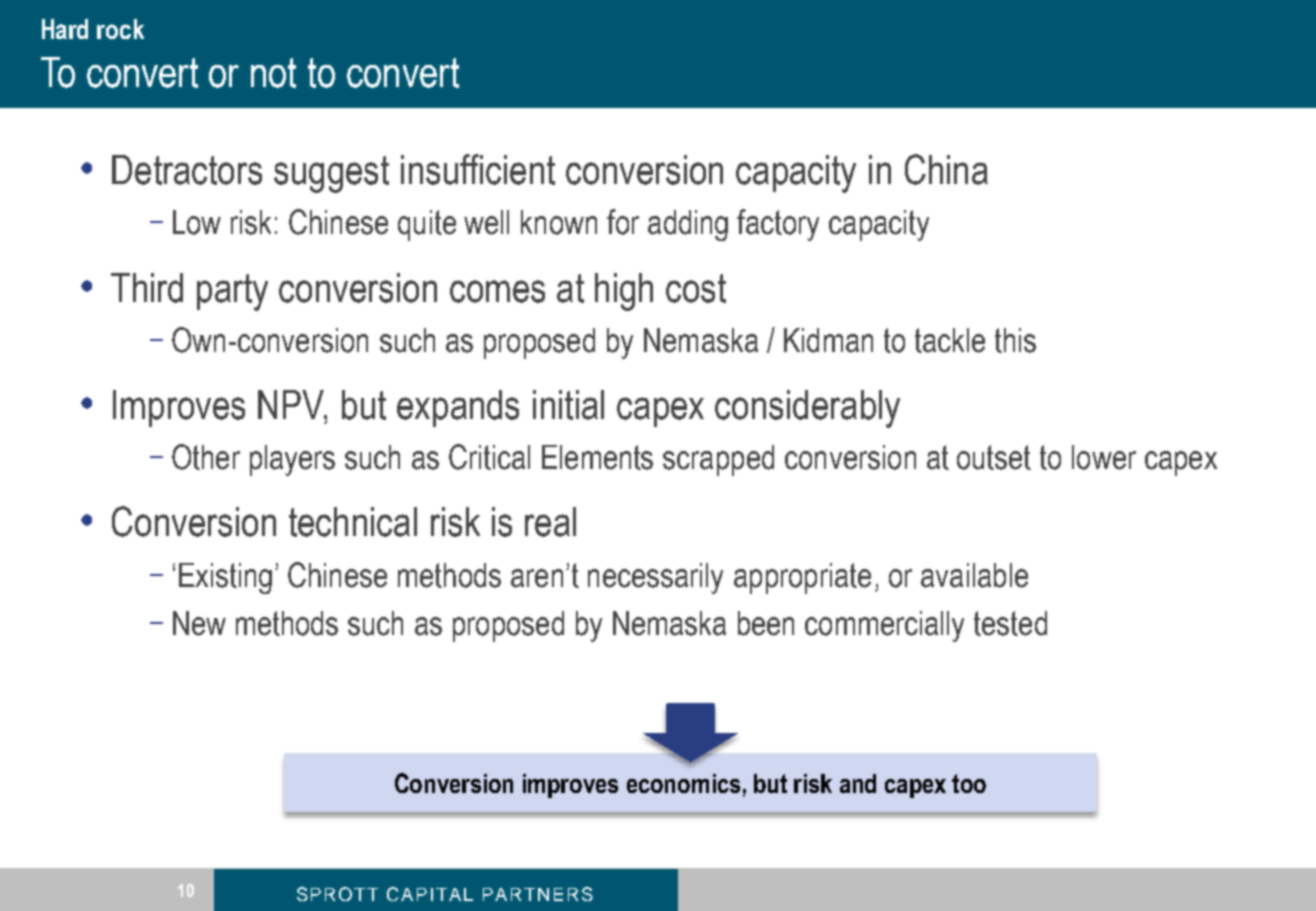  Describe the element at coordinates (478, 169) in the image. I see `insufficient` at that location.
